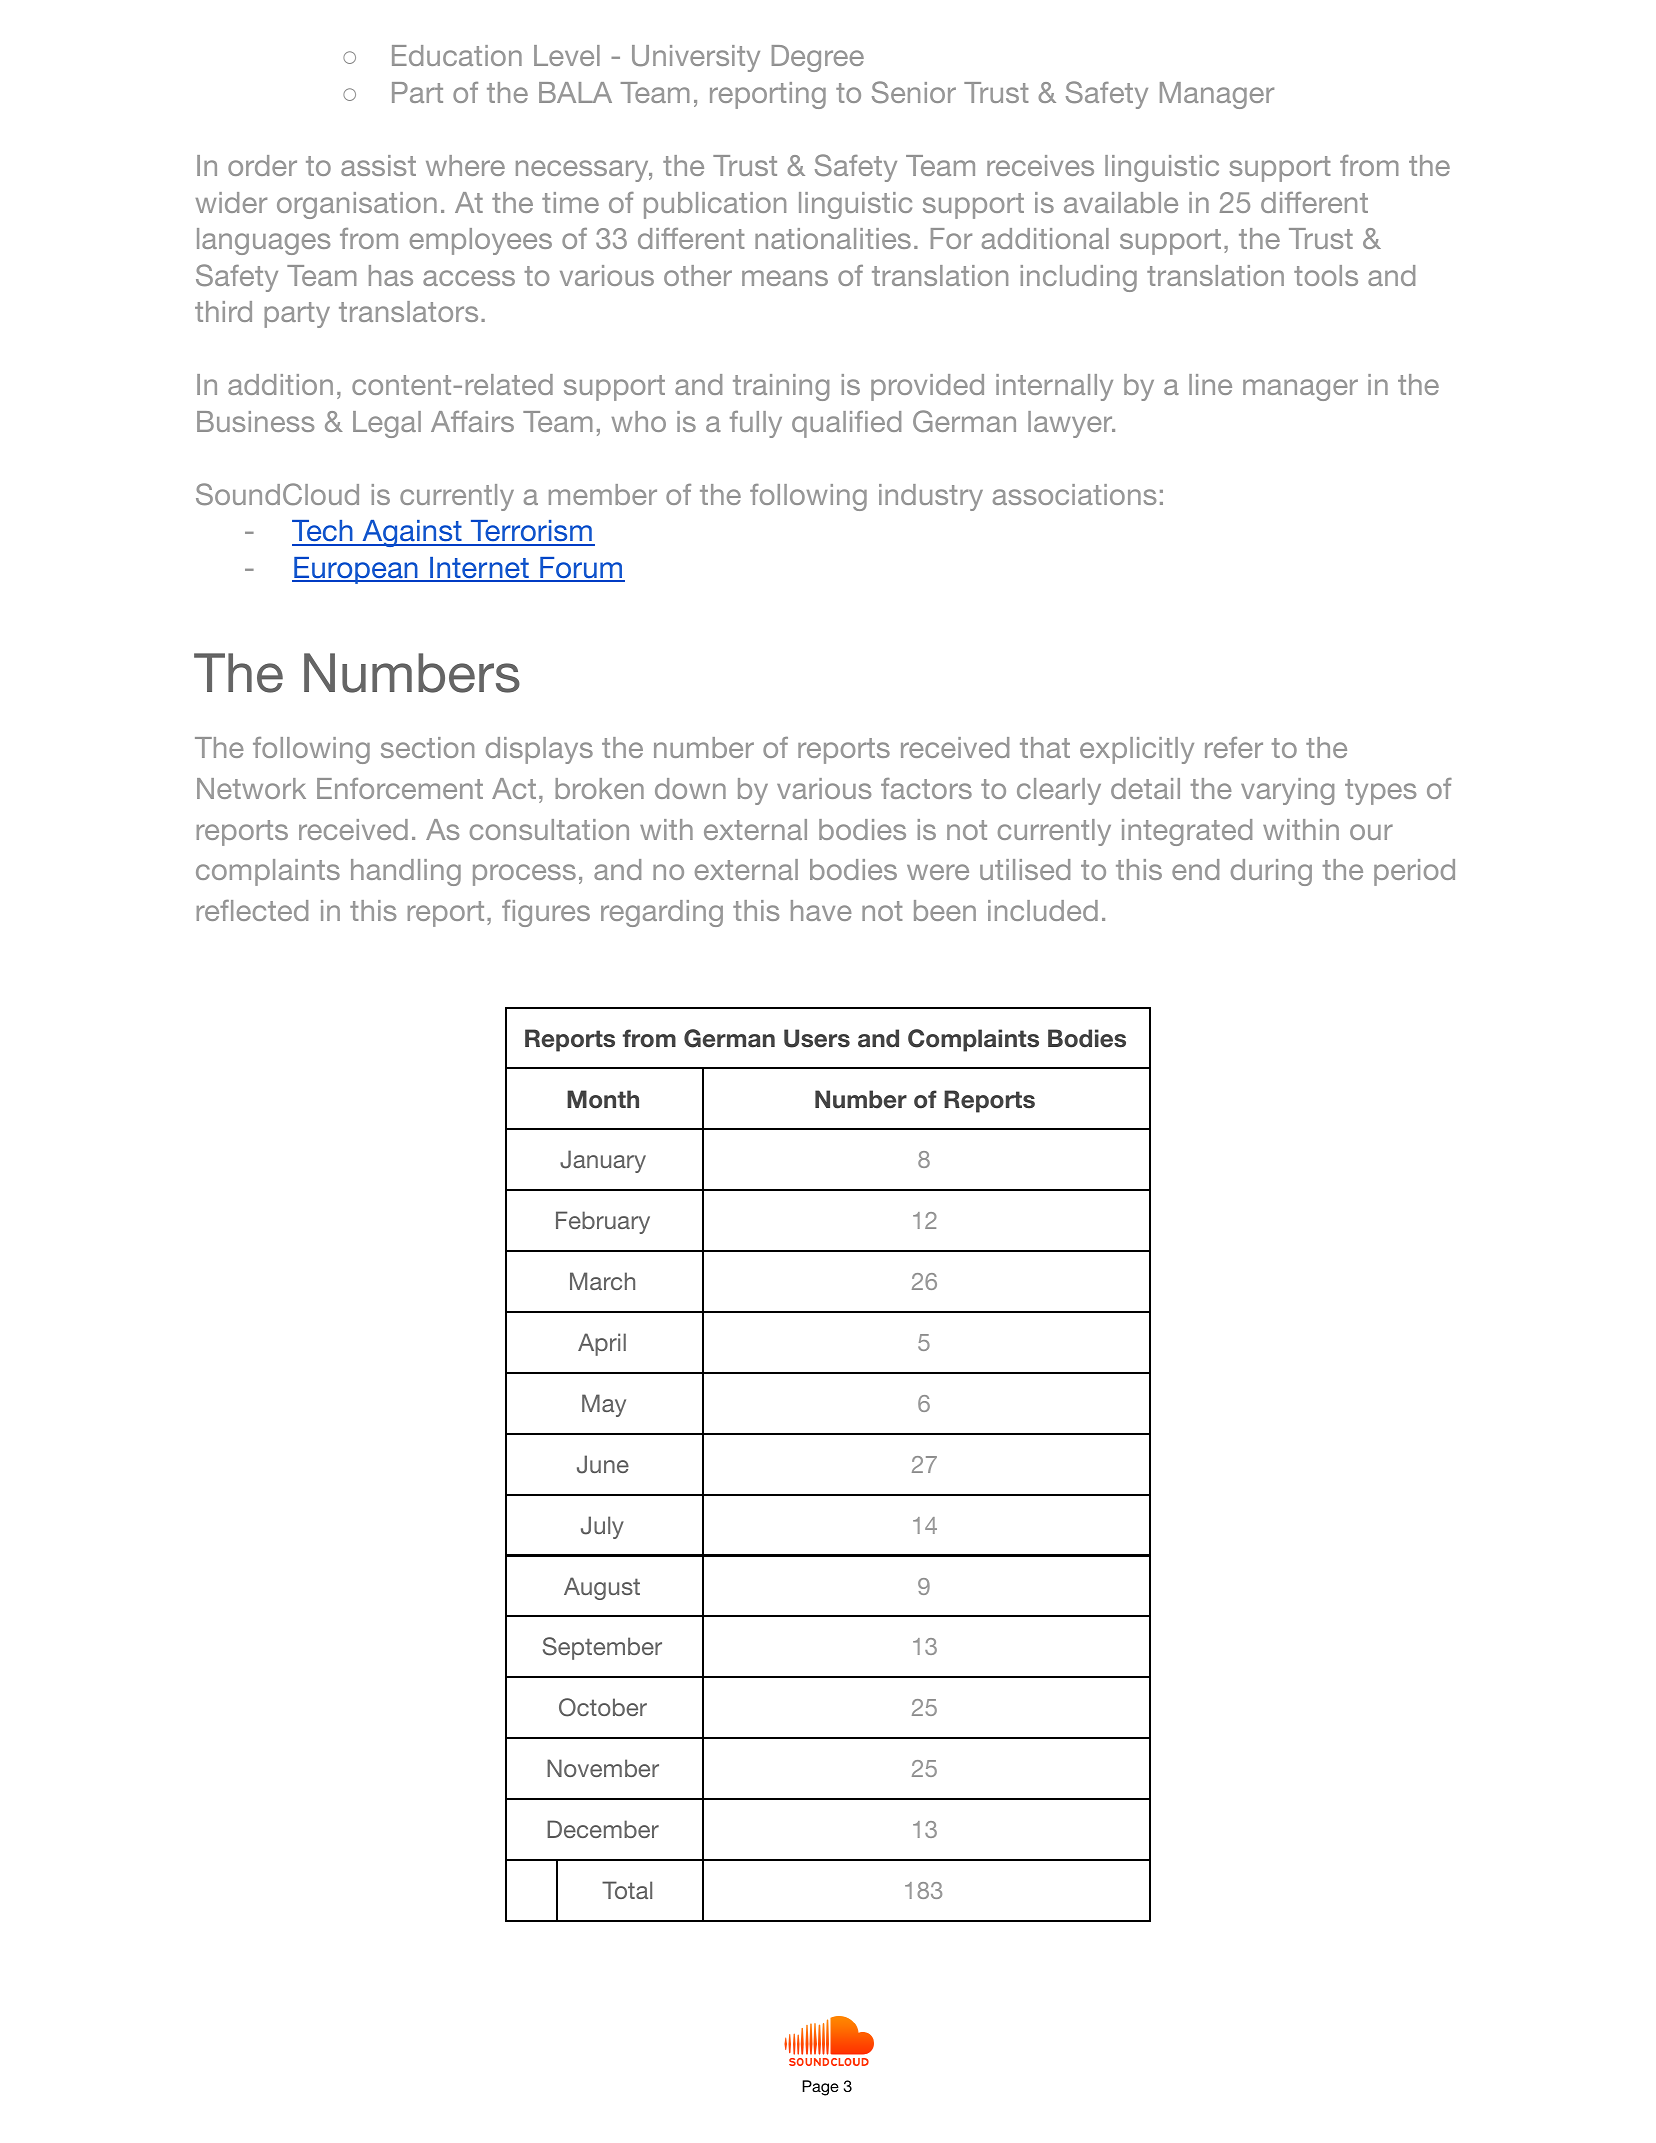 This page has width=1656, height=2143. What do you see at coordinates (602, 1588) in the page?
I see `August` at bounding box center [602, 1588].
